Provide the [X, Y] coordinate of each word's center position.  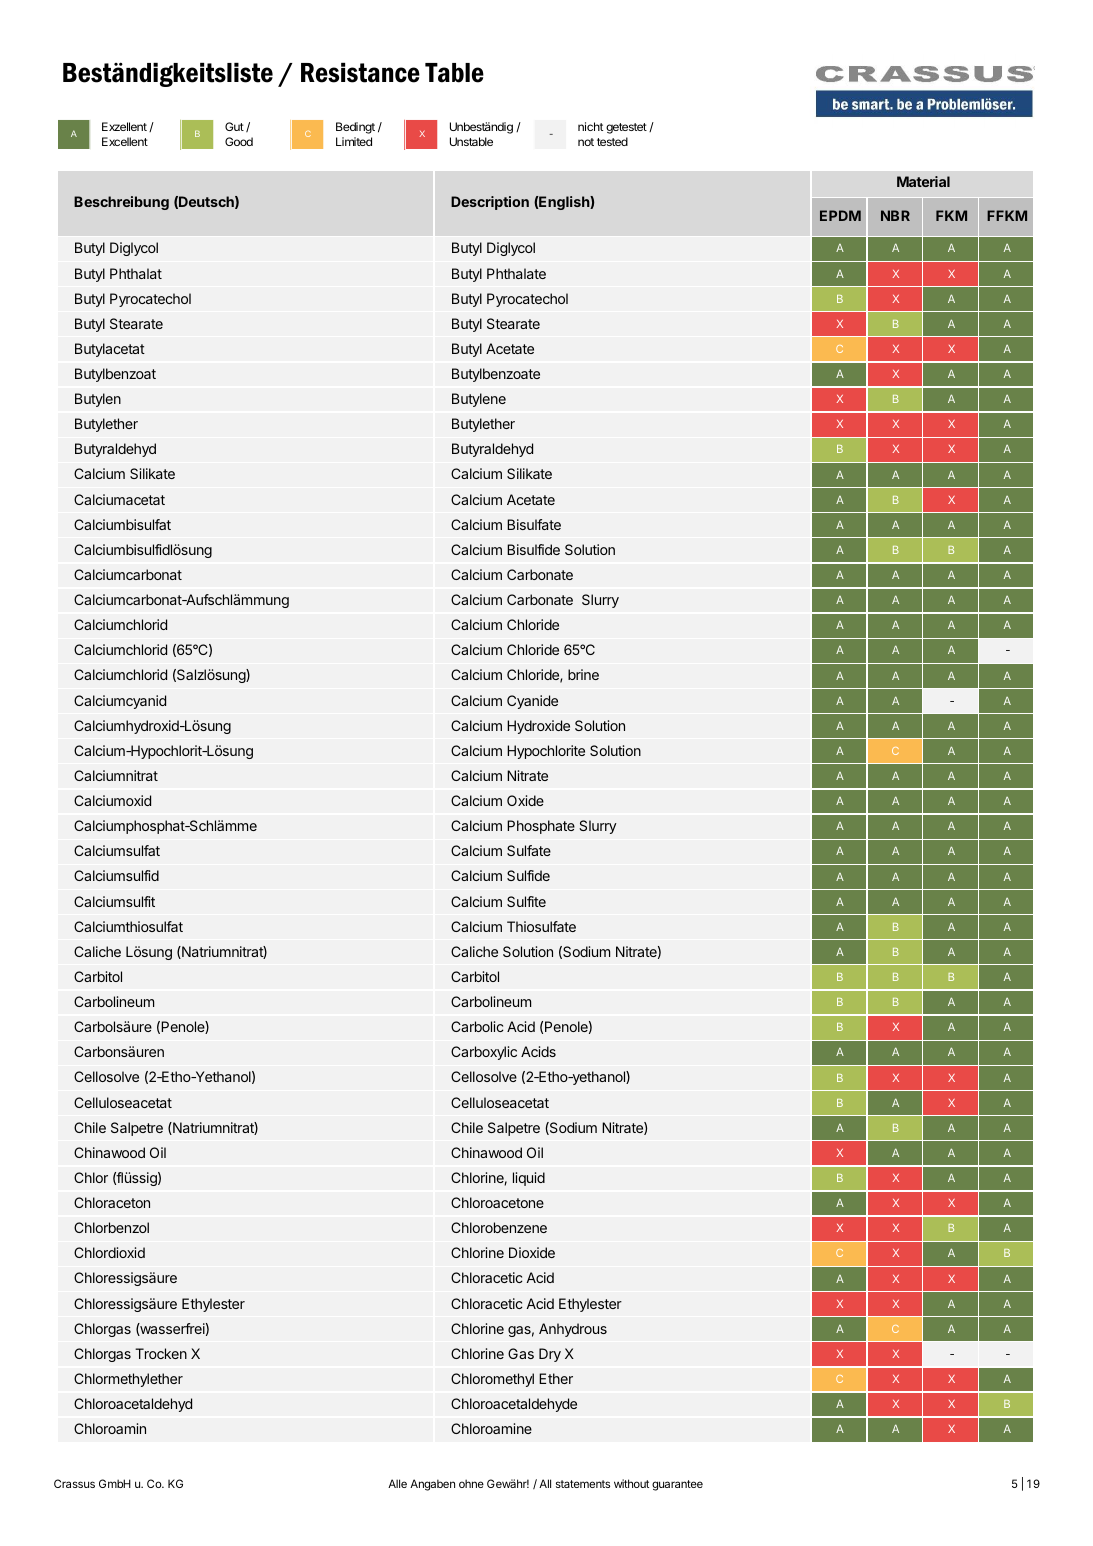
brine [583, 674]
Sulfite [526, 901]
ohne [471, 1483]
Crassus [74, 1483]
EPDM [840, 215]
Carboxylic [484, 1053]
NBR [895, 215]
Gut [234, 126]
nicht [590, 126]
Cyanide [532, 702]
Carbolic [477, 1026]
